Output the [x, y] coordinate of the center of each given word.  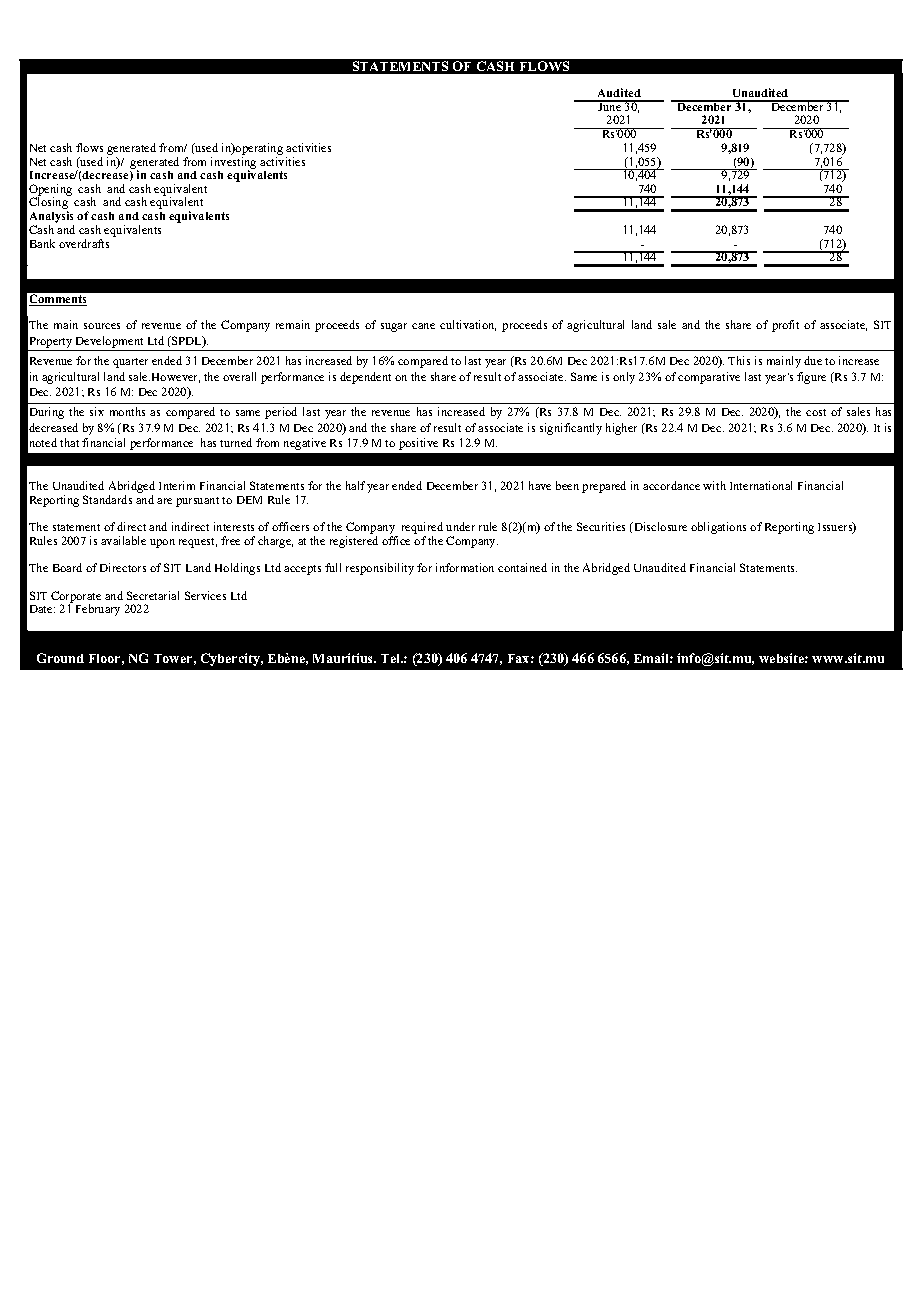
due [813, 360]
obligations [718, 528]
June [610, 105]
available [123, 540]
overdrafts [84, 243]
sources [102, 326]
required [422, 529]
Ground [60, 658]
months [127, 411]
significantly [571, 429]
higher [621, 429]
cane [423, 326]
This [739, 360]
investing [233, 164]
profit [785, 326]
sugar [394, 327]
